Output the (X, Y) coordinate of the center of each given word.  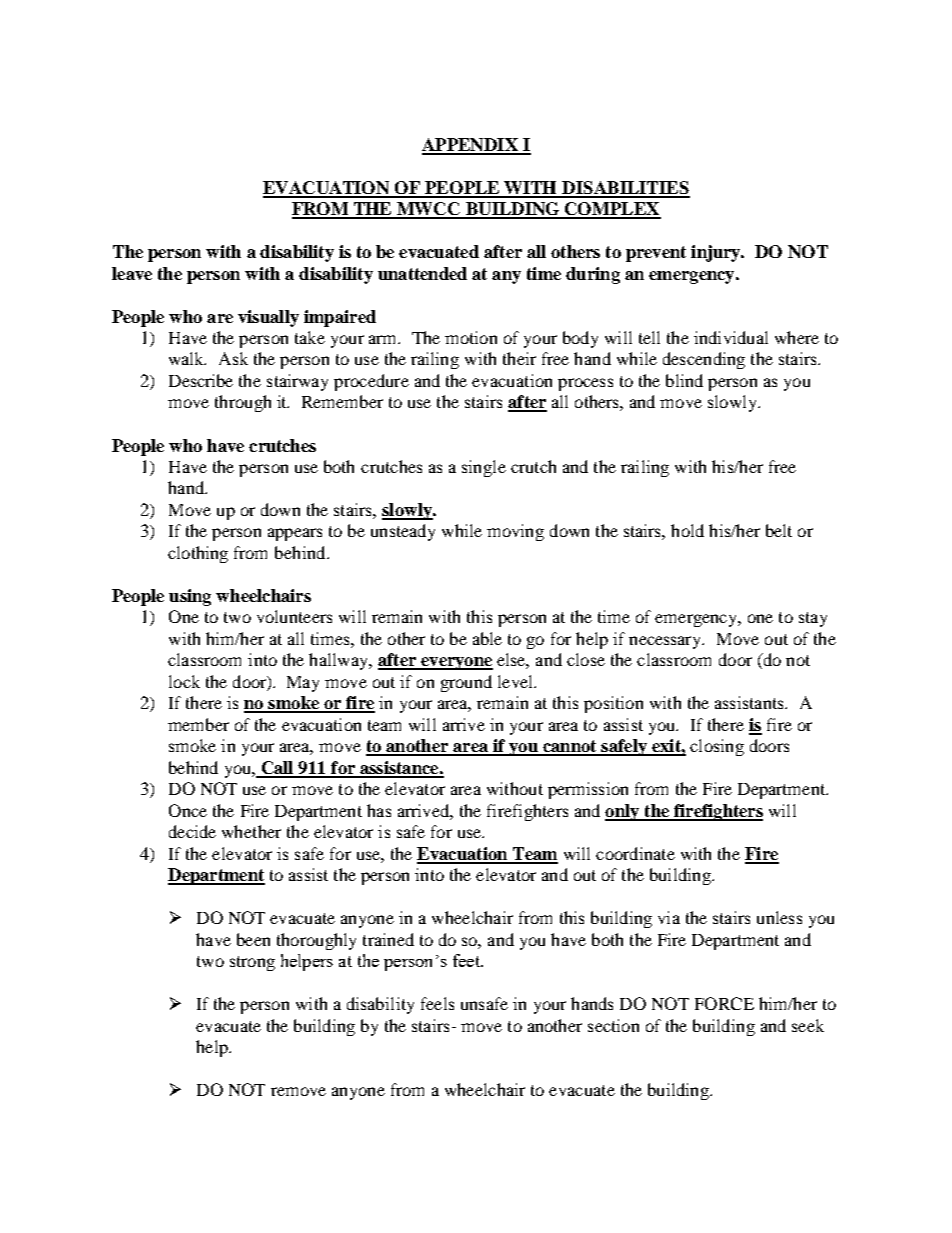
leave (132, 273)
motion (471, 337)
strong (252, 963)
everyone (456, 663)
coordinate (635, 853)
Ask (233, 358)
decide (192, 831)
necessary (666, 642)
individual (731, 337)
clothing (198, 554)
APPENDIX (471, 146)
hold (687, 530)
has (379, 810)
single (484, 468)
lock (184, 681)
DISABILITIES (625, 189)
